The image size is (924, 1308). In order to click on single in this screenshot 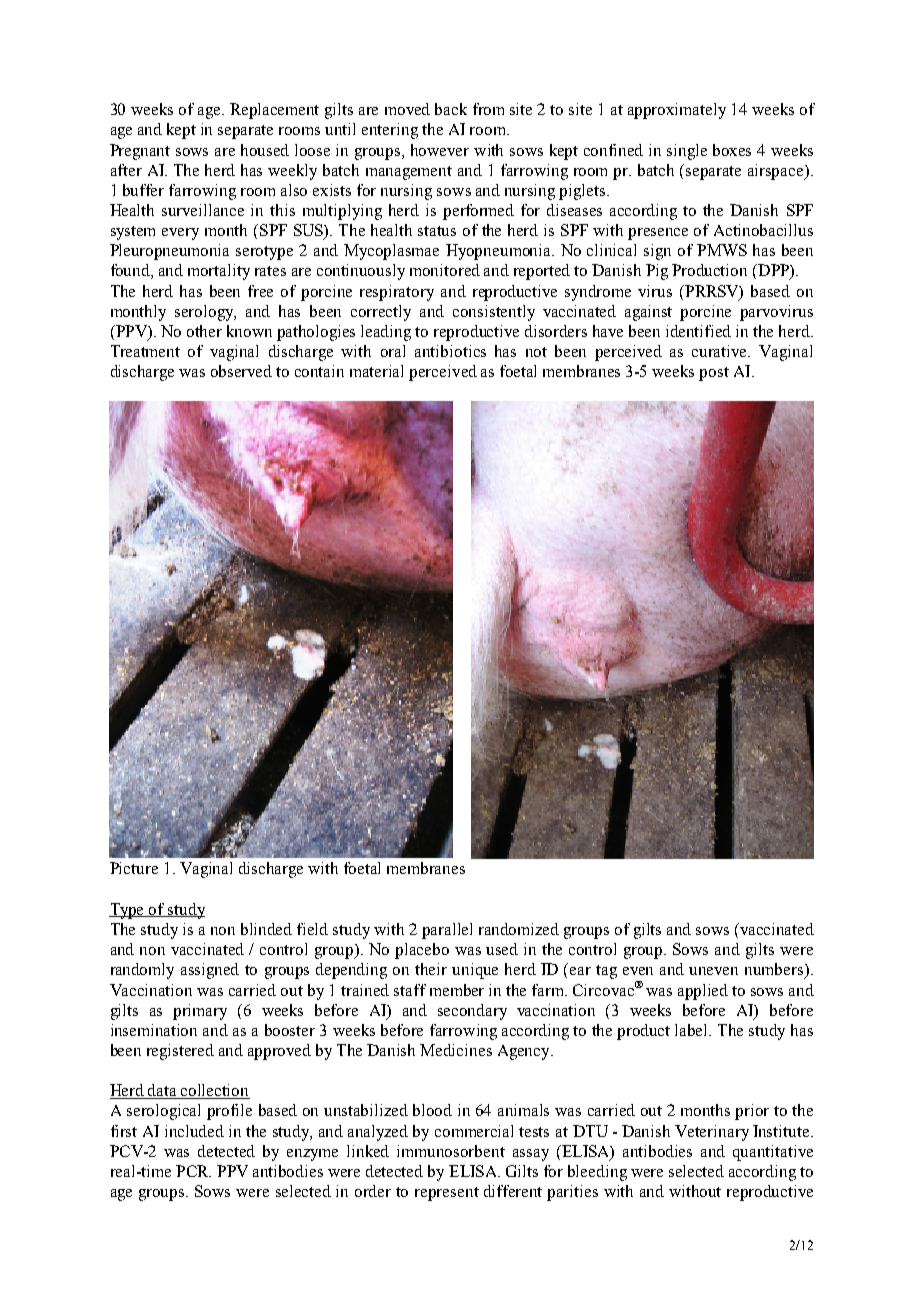, I will do `click(687, 152)`.
